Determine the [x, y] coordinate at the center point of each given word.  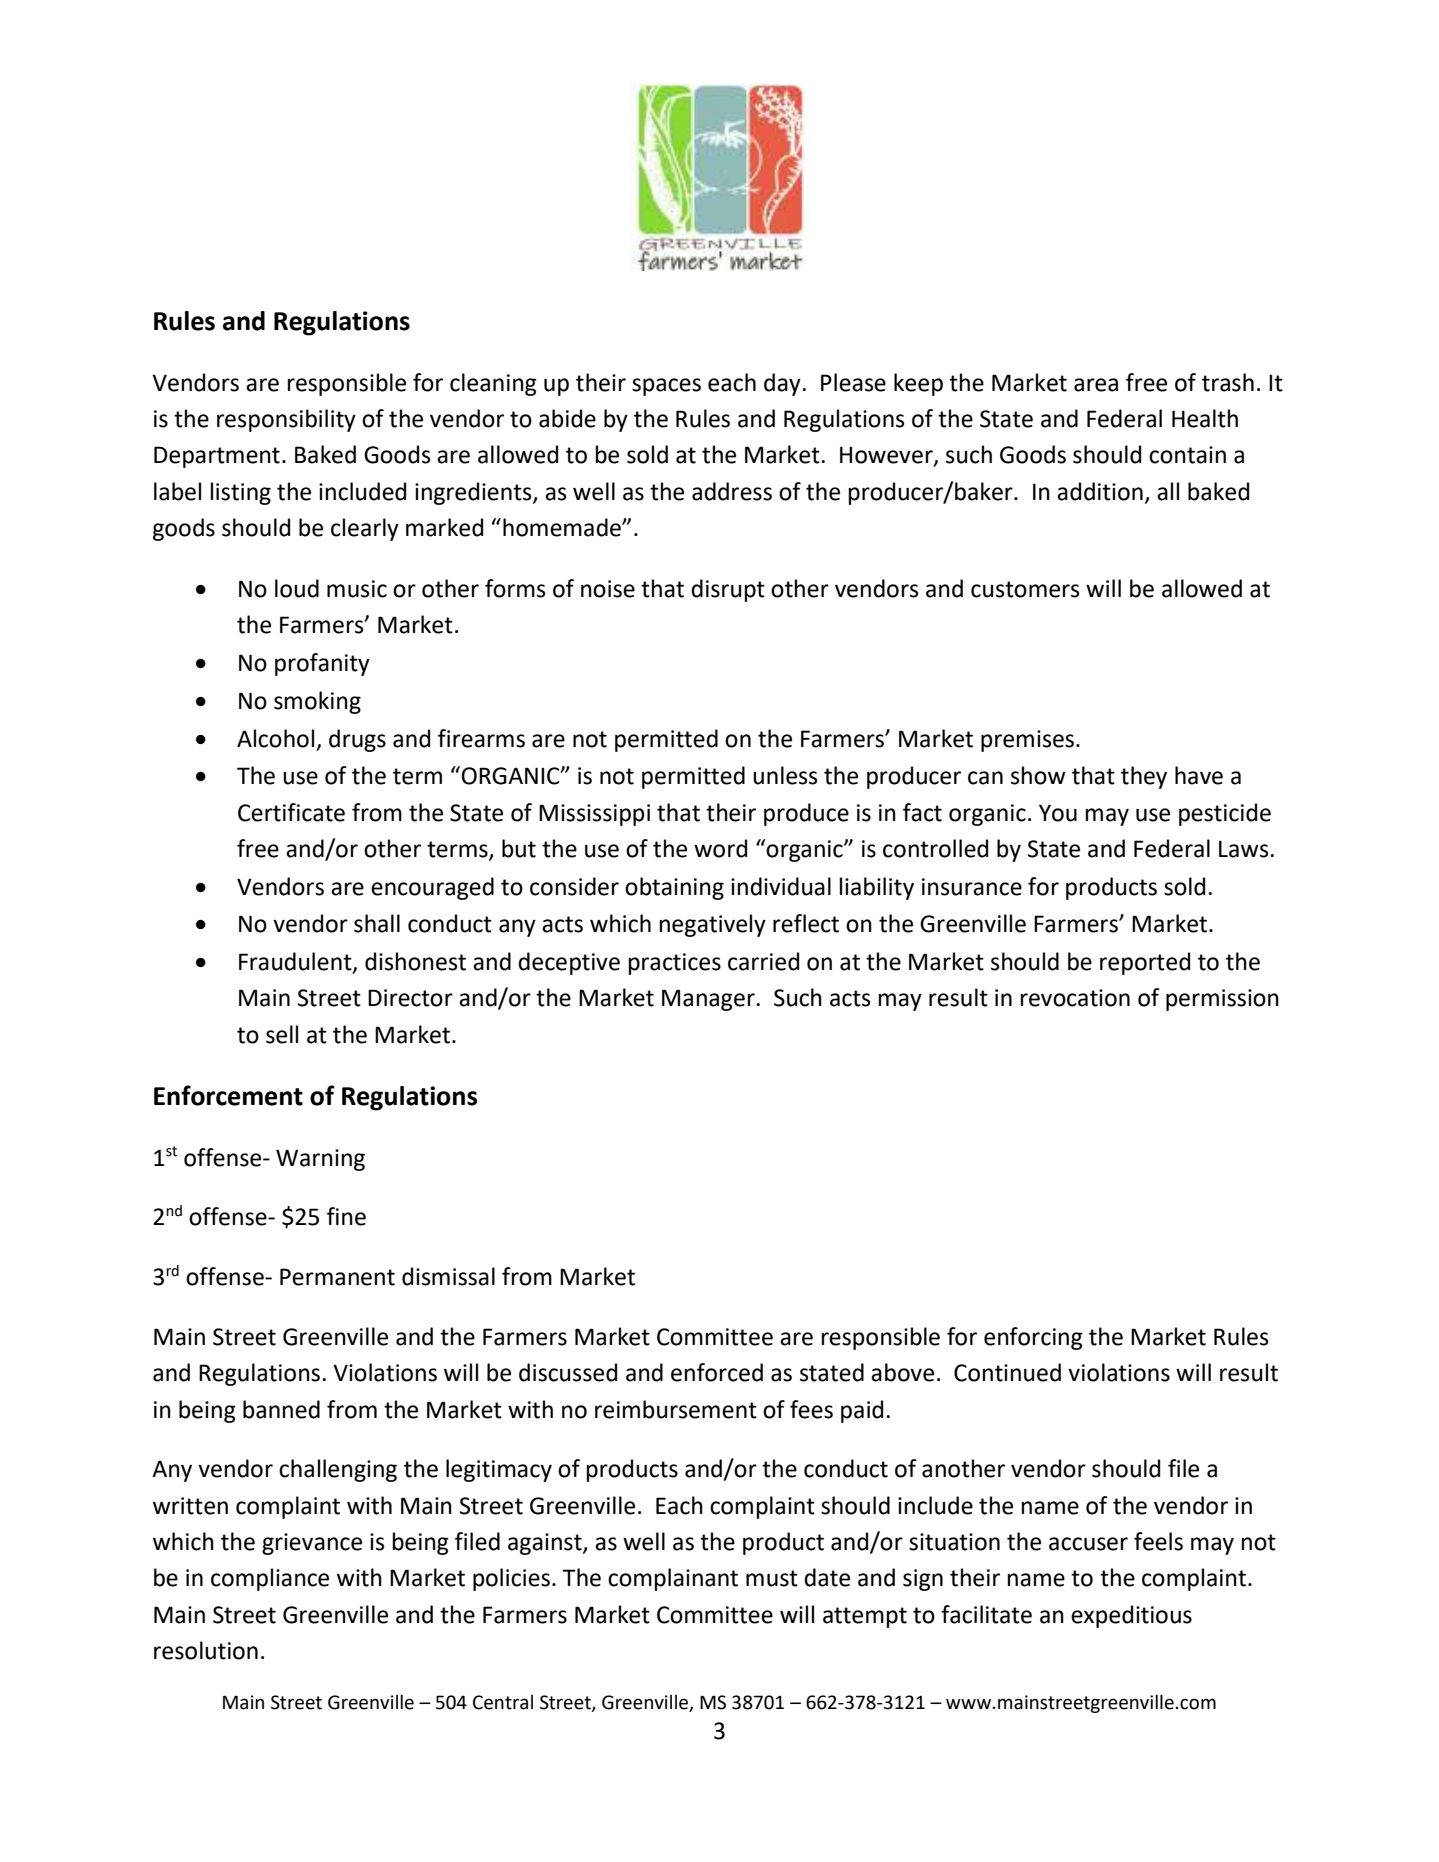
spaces [666, 387]
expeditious [1131, 1616]
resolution [206, 1650]
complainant [673, 1579]
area [1096, 385]
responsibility [286, 420]
